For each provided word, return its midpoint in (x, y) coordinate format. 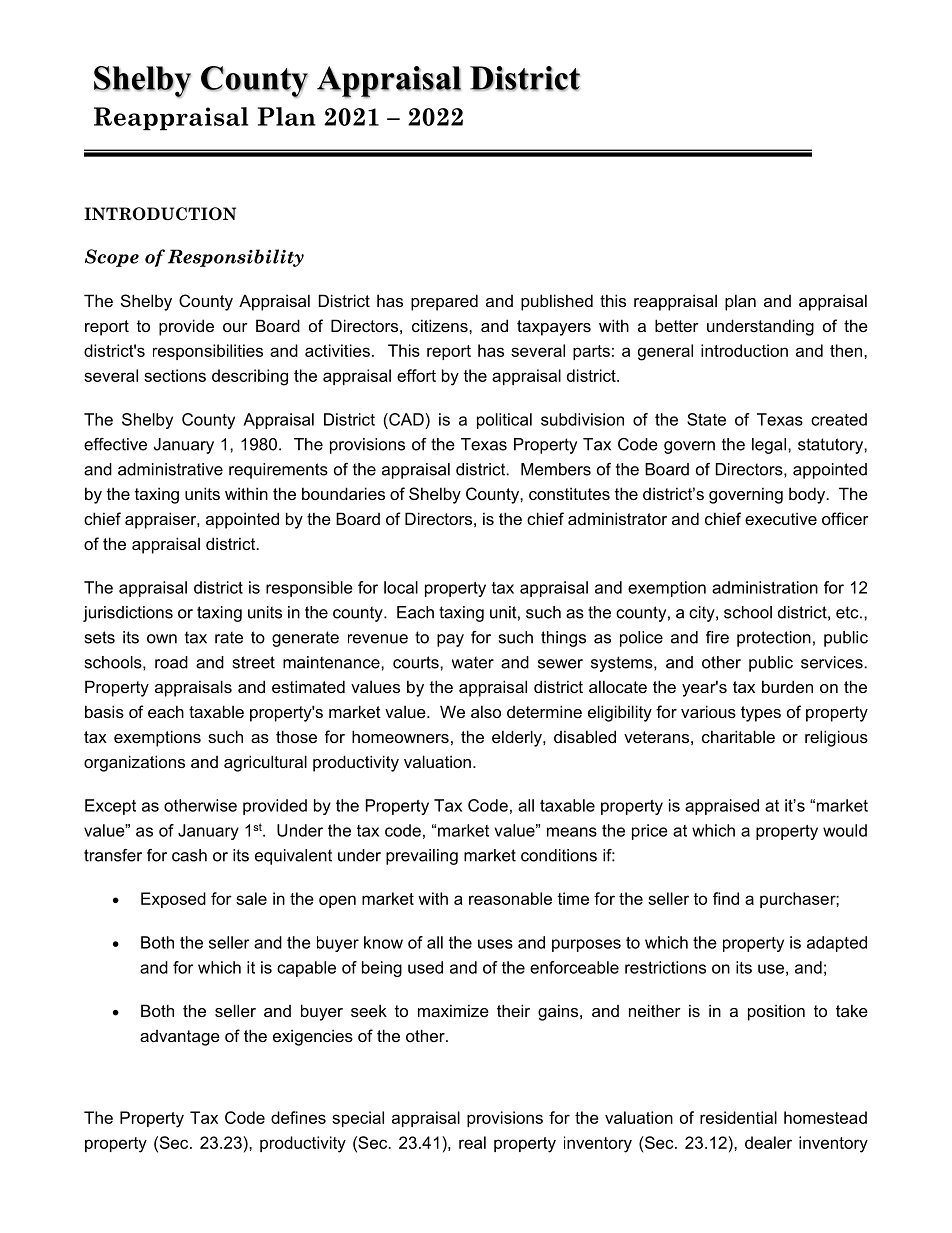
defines (298, 1117)
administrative (170, 469)
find (726, 898)
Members (556, 469)
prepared (444, 302)
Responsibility (236, 258)
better (677, 325)
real (472, 1142)
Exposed (173, 900)
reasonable (510, 898)
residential (738, 1117)
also (486, 711)
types (761, 714)
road (171, 662)
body (808, 495)
